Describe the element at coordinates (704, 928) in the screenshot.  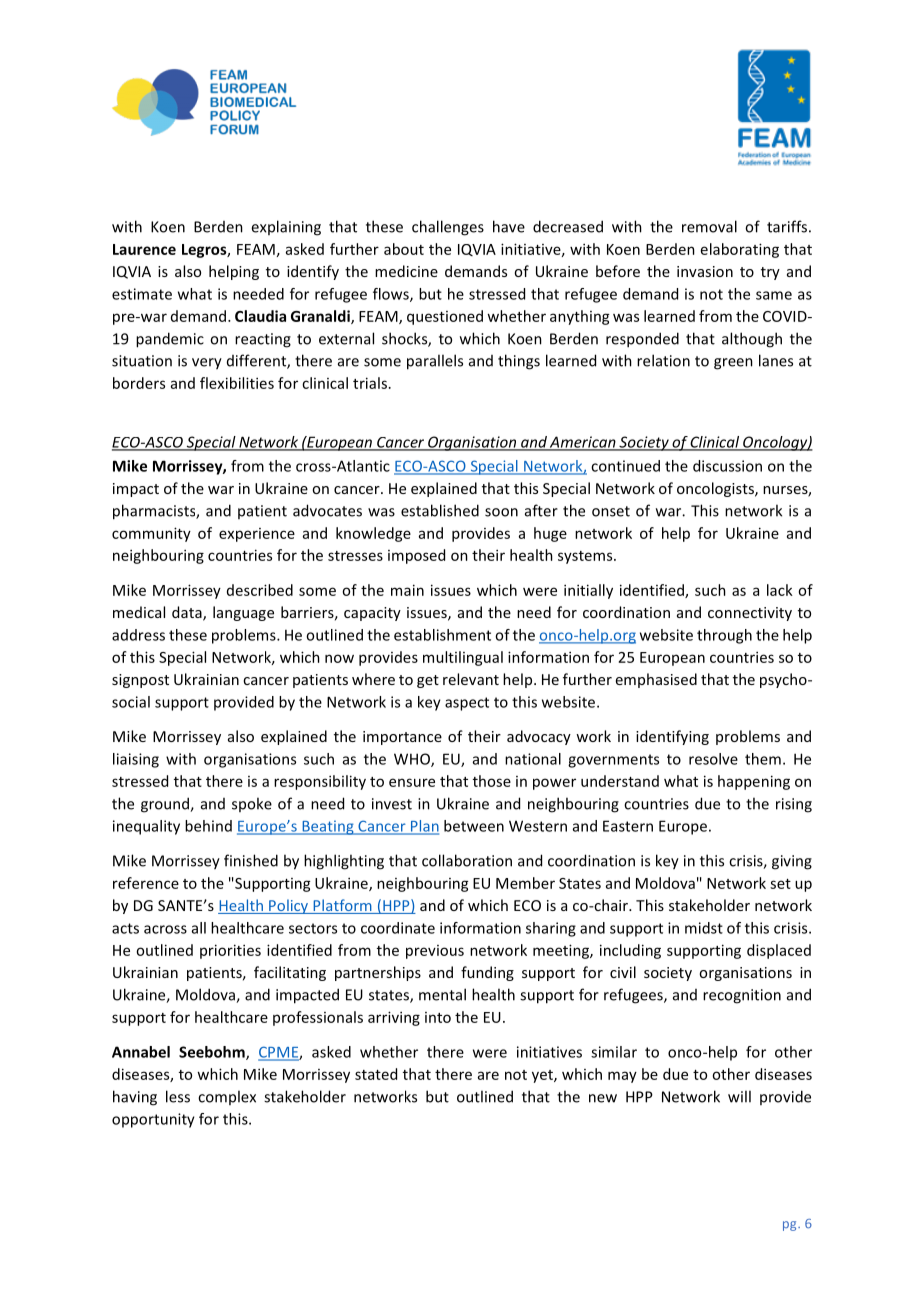
I see `midst` at that location.
